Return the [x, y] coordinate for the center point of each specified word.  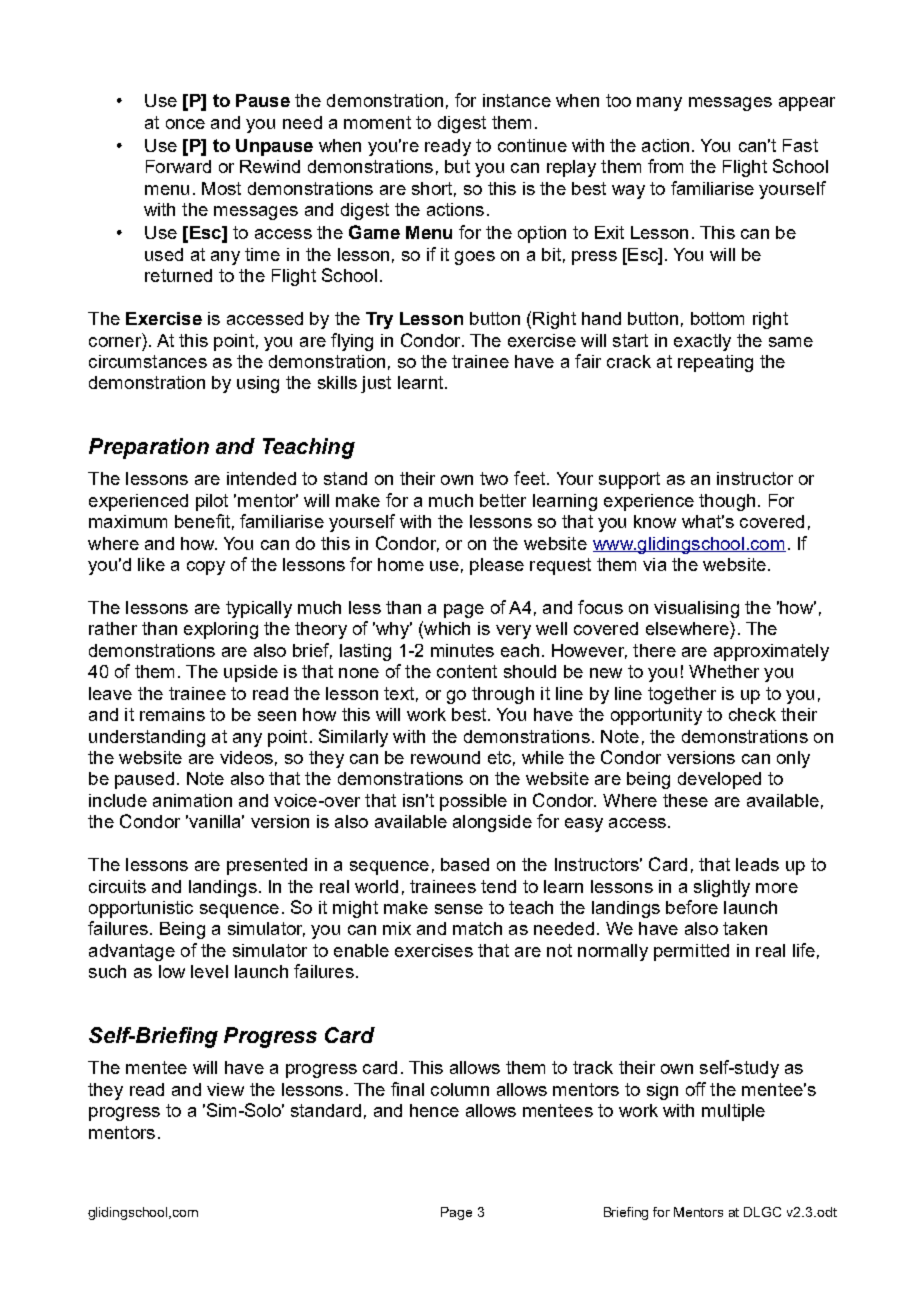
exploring [221, 630]
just [376, 384]
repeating [715, 363]
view [225, 1089]
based [465, 864]
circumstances [148, 361]
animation [192, 800]
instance [517, 100]
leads [757, 864]
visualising [696, 609]
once [185, 124]
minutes [462, 650]
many [659, 104]
